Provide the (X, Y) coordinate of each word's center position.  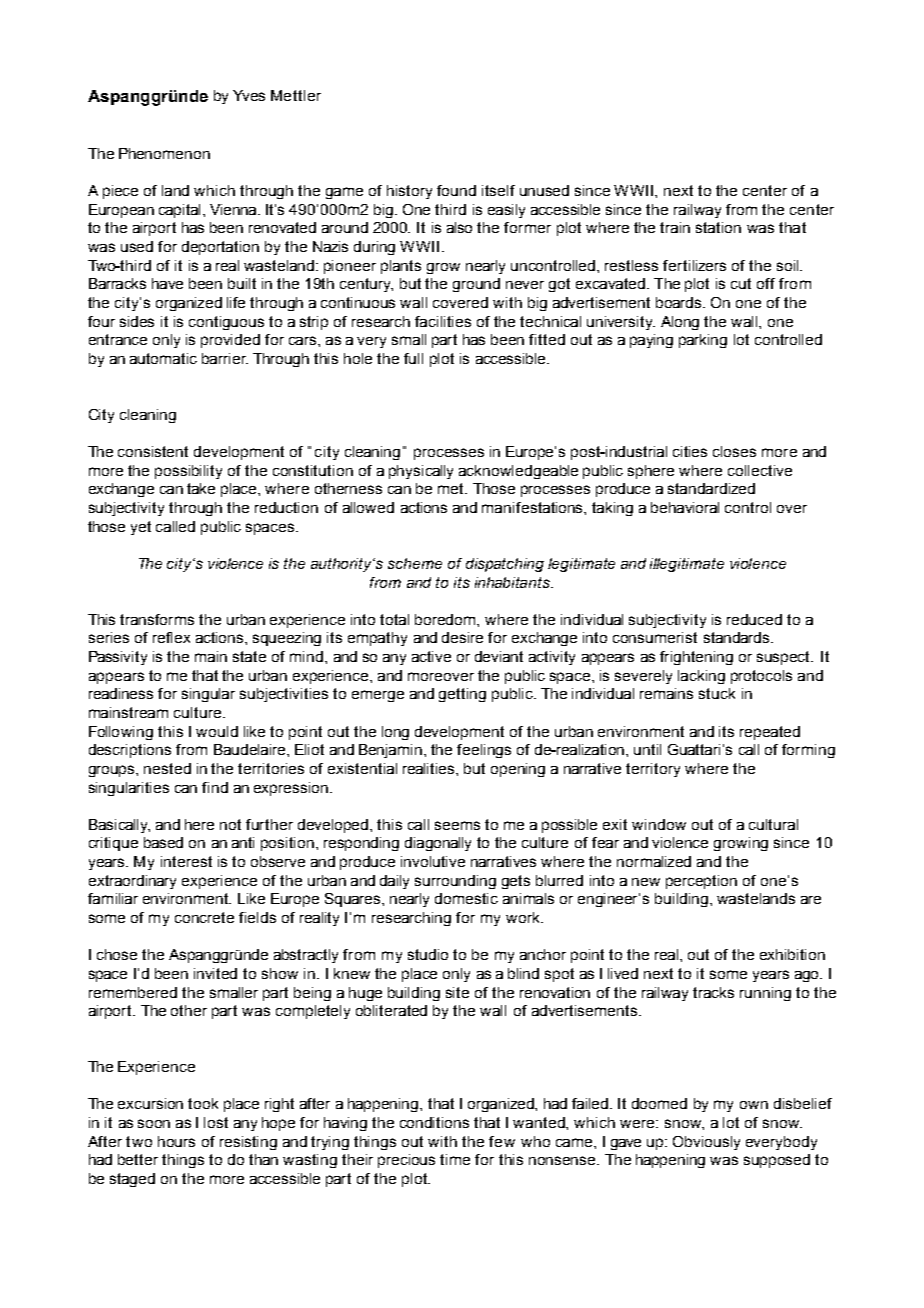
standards (738, 637)
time (455, 1159)
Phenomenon (164, 153)
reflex (171, 637)
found (456, 190)
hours (176, 1141)
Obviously (706, 1143)
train (675, 227)
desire (462, 637)
